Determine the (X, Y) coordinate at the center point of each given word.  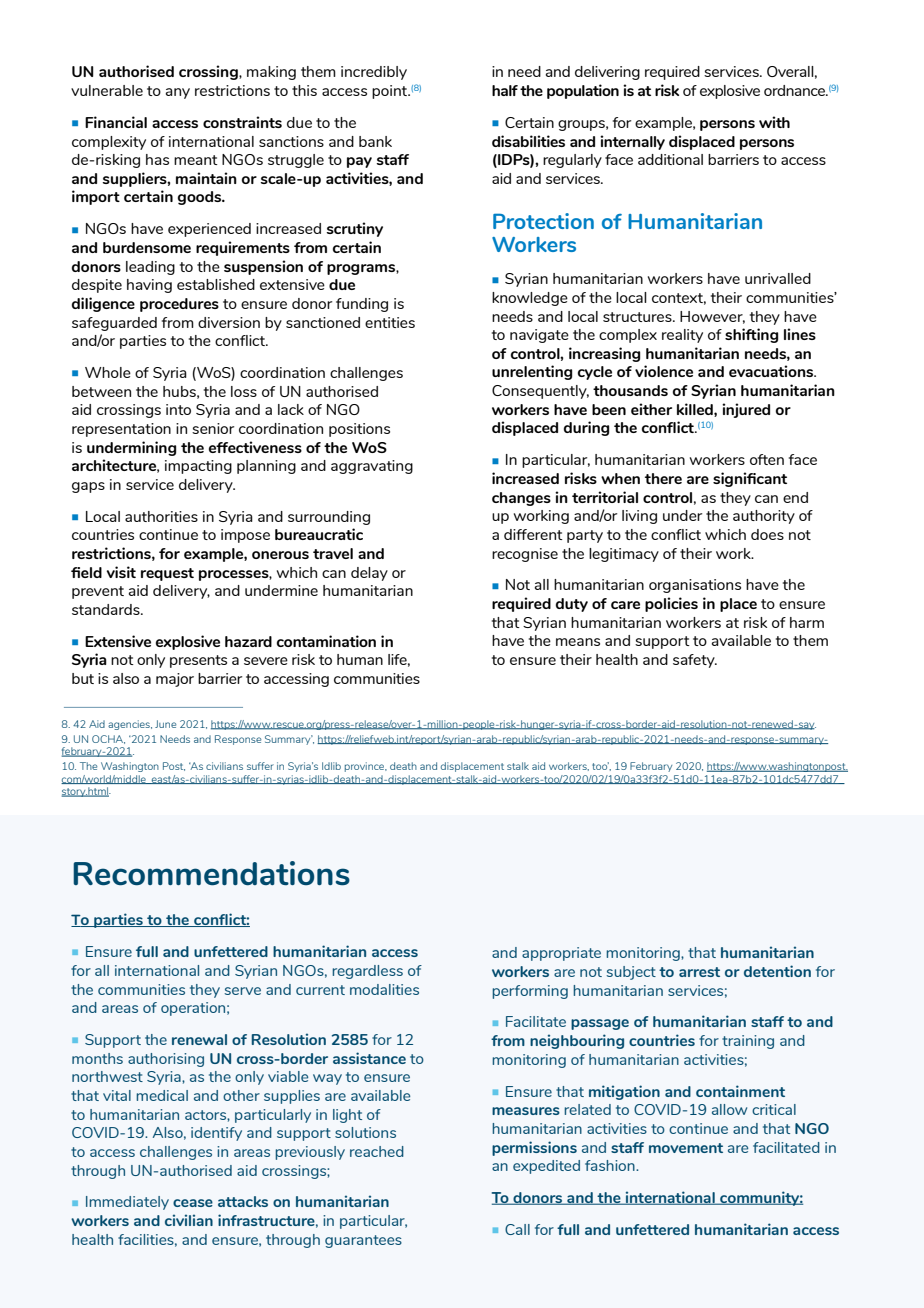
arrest (699, 972)
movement (686, 1148)
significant (750, 479)
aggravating (372, 467)
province (366, 767)
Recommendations (211, 873)
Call (517, 1229)
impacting (198, 467)
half (505, 90)
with (774, 122)
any (178, 93)
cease (193, 1203)
